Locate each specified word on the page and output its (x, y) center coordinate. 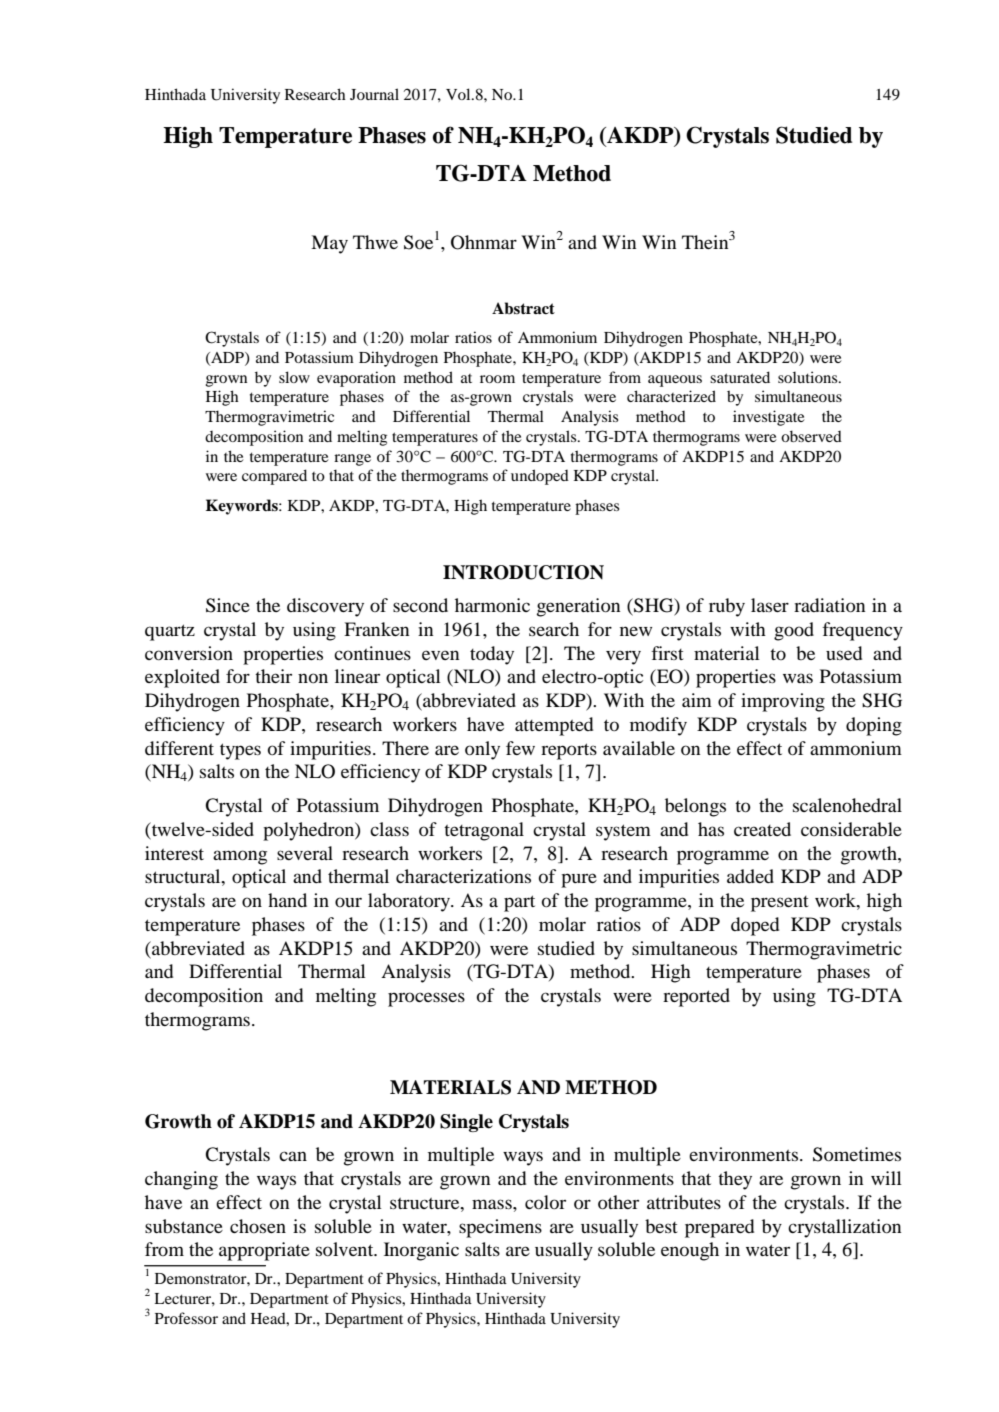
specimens (500, 1228)
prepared (719, 1228)
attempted (554, 726)
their (273, 676)
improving (783, 702)
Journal (374, 94)
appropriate (264, 1251)
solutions (809, 377)
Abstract (523, 308)
